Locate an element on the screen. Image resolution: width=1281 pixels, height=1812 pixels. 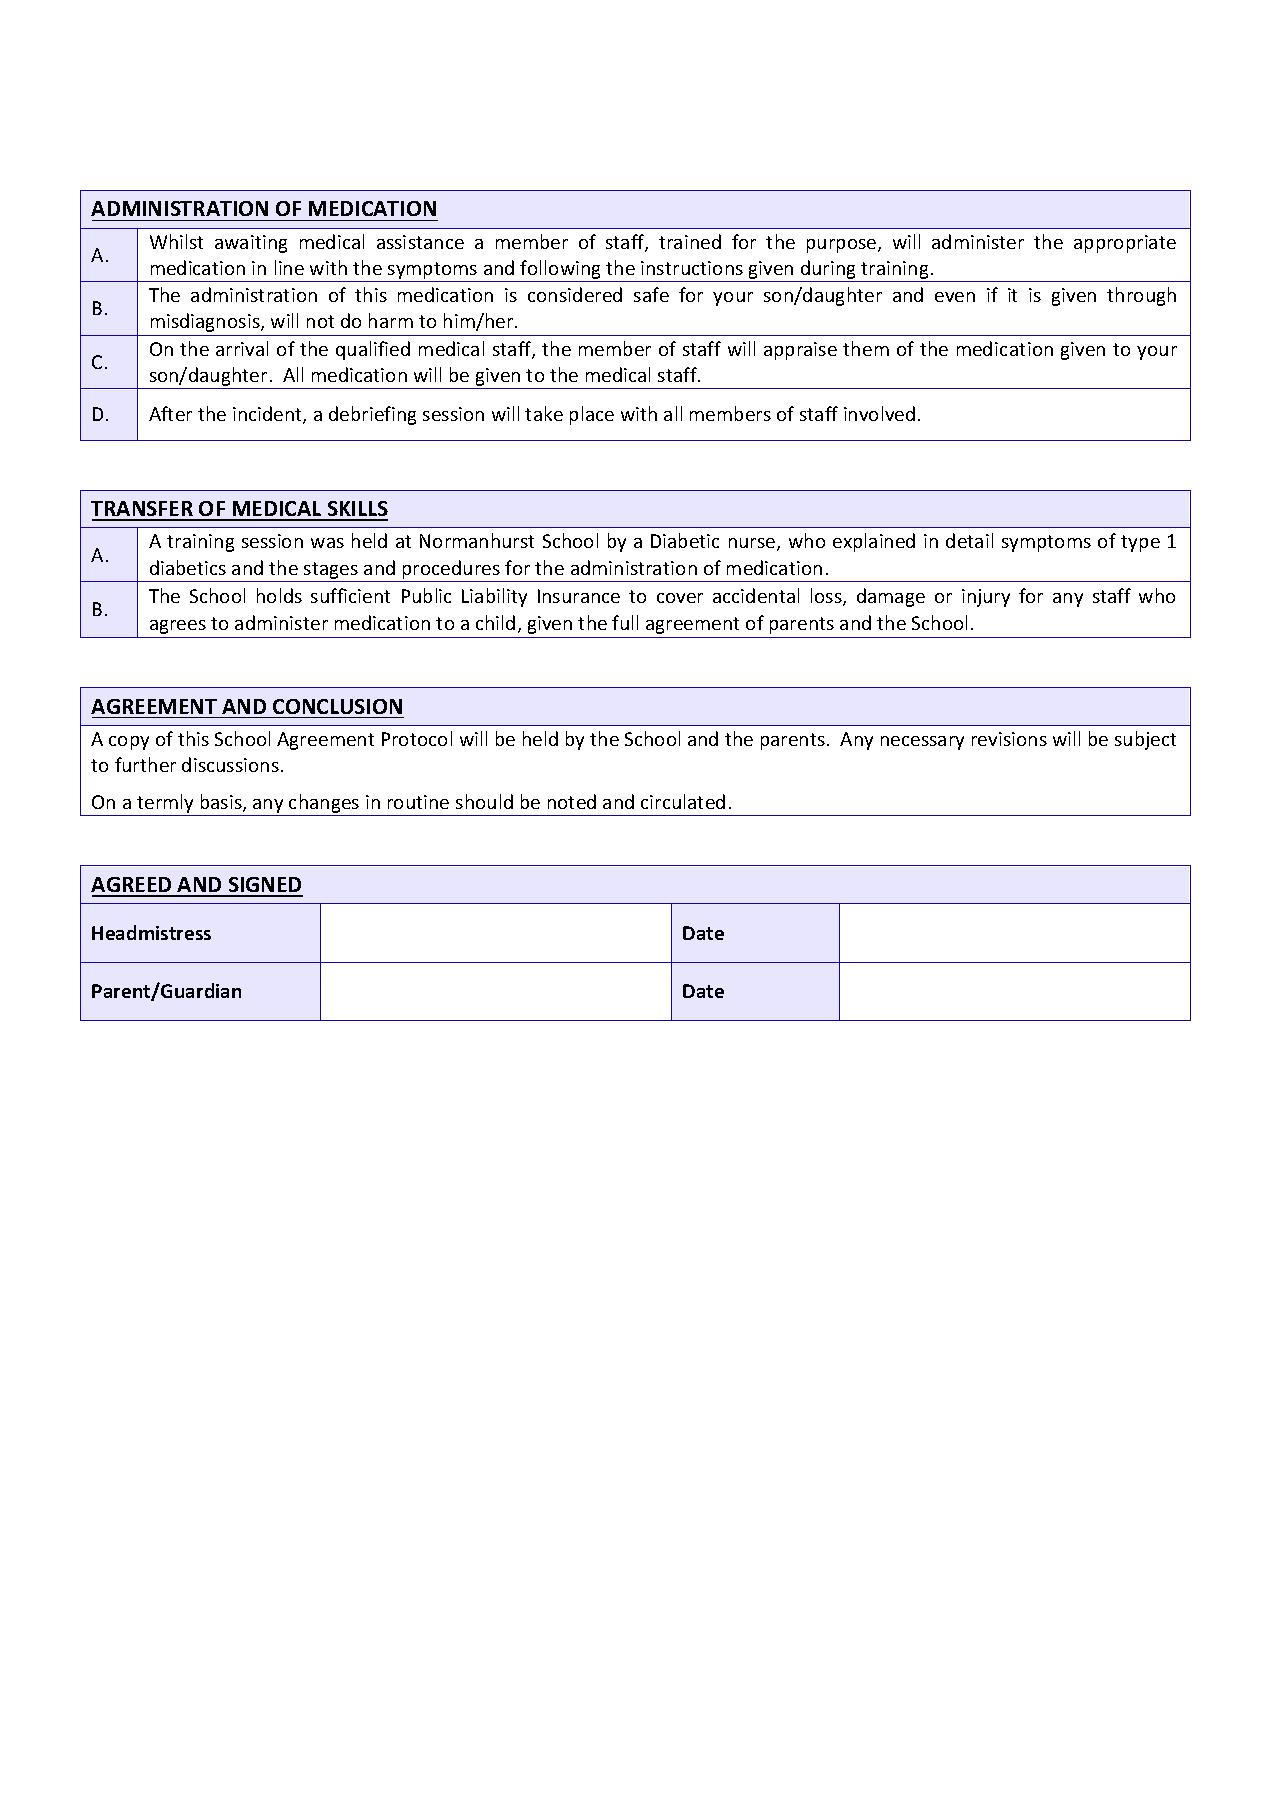
holds is located at coordinates (279, 595).
